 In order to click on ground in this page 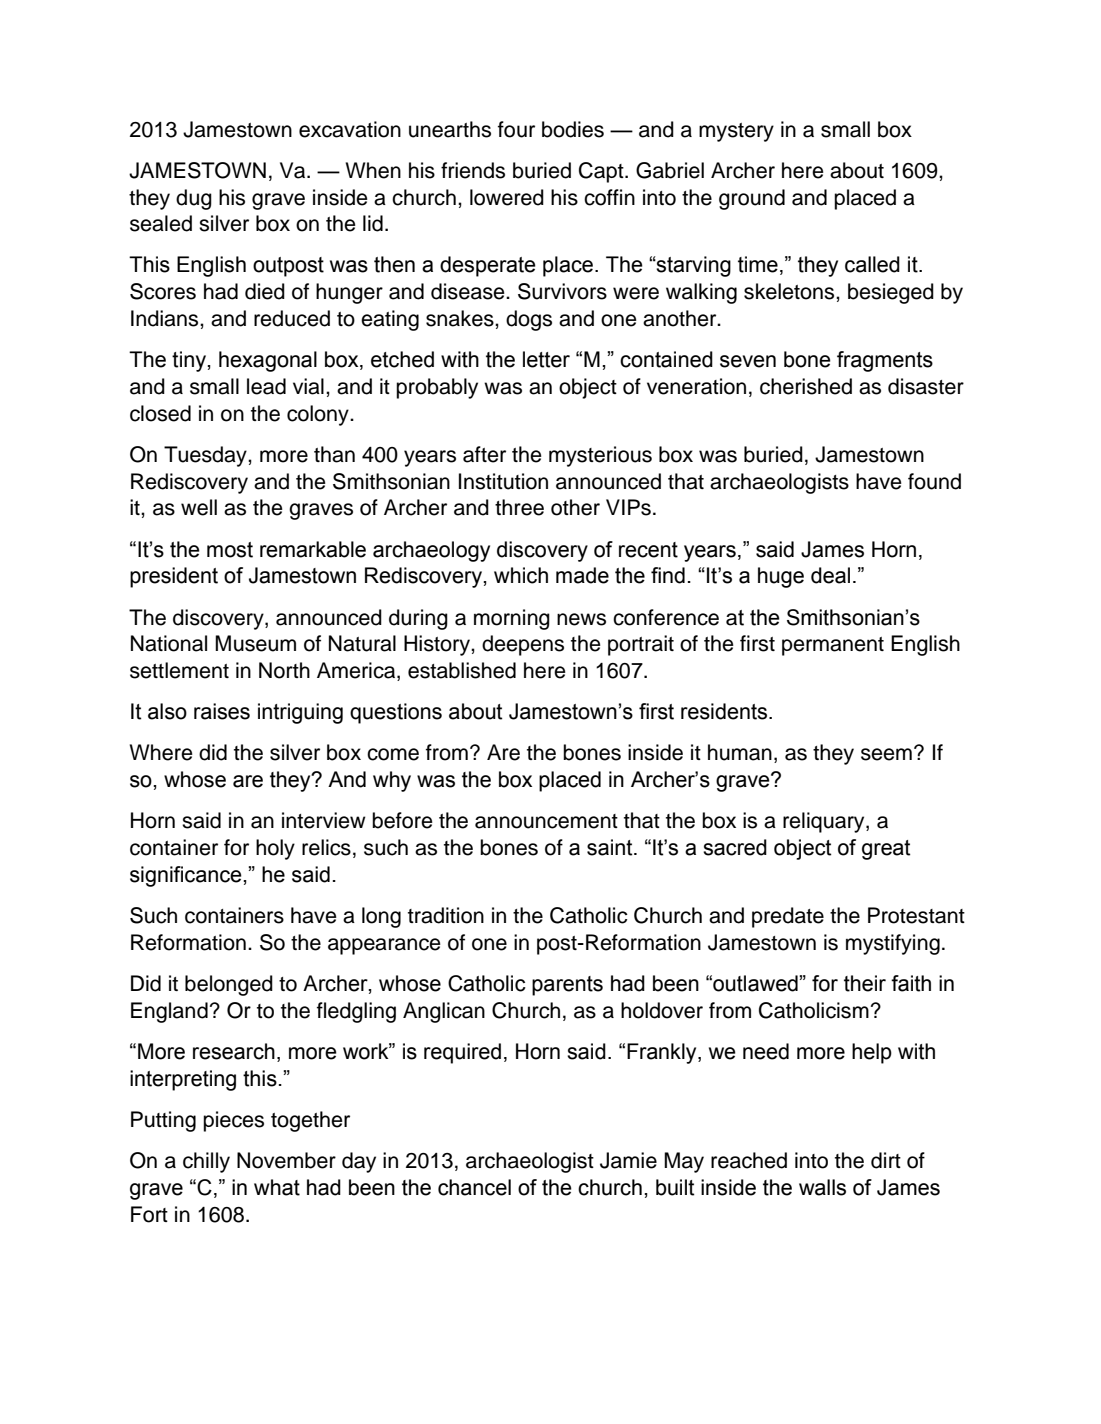, I will do `click(752, 199)`.
